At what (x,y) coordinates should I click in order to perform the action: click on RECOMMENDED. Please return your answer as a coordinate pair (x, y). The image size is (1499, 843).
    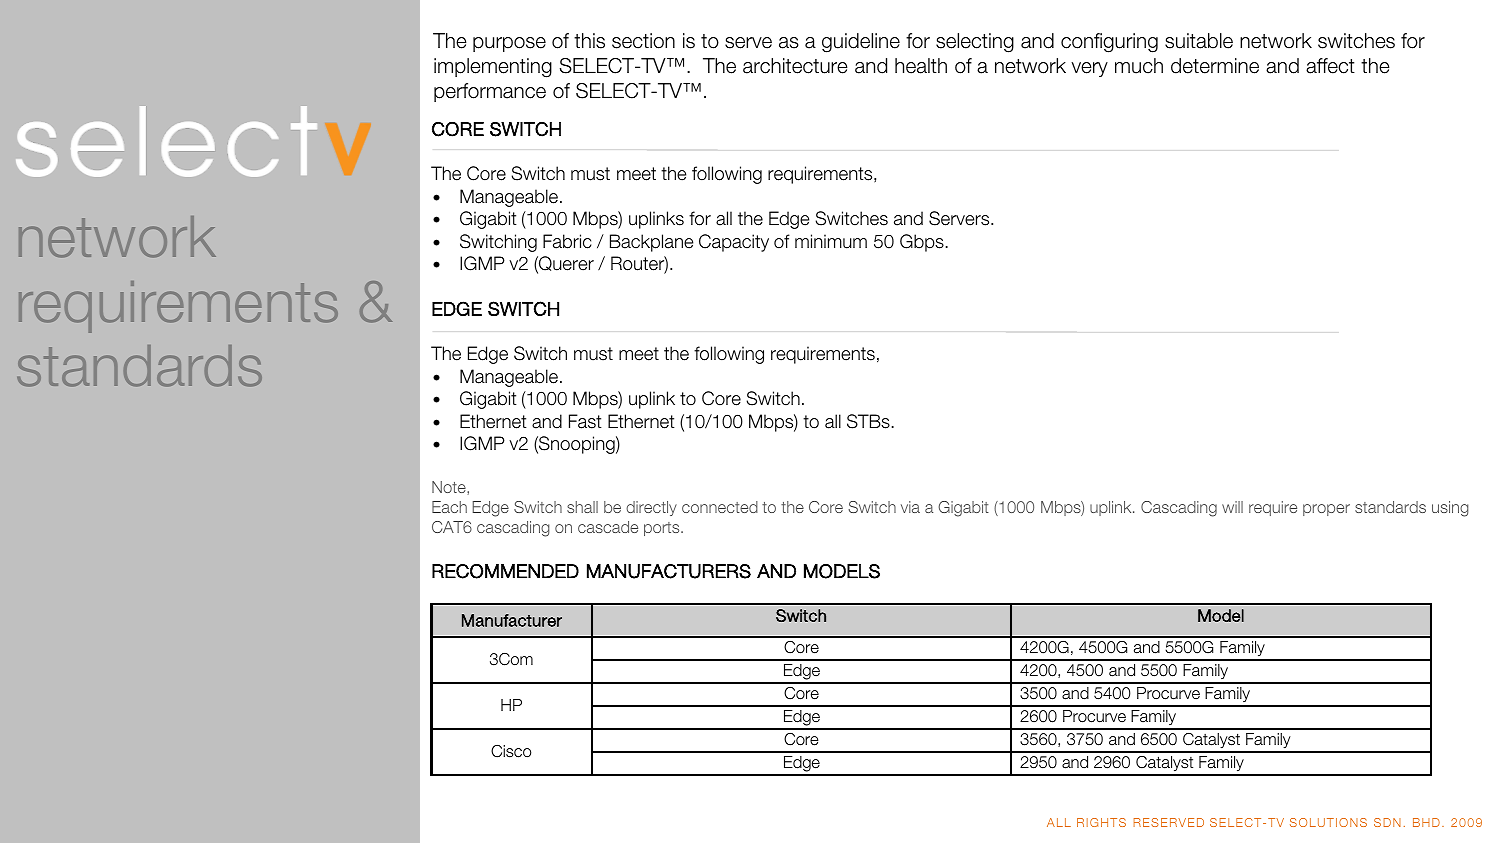
    Looking at the image, I should click on (505, 571).
